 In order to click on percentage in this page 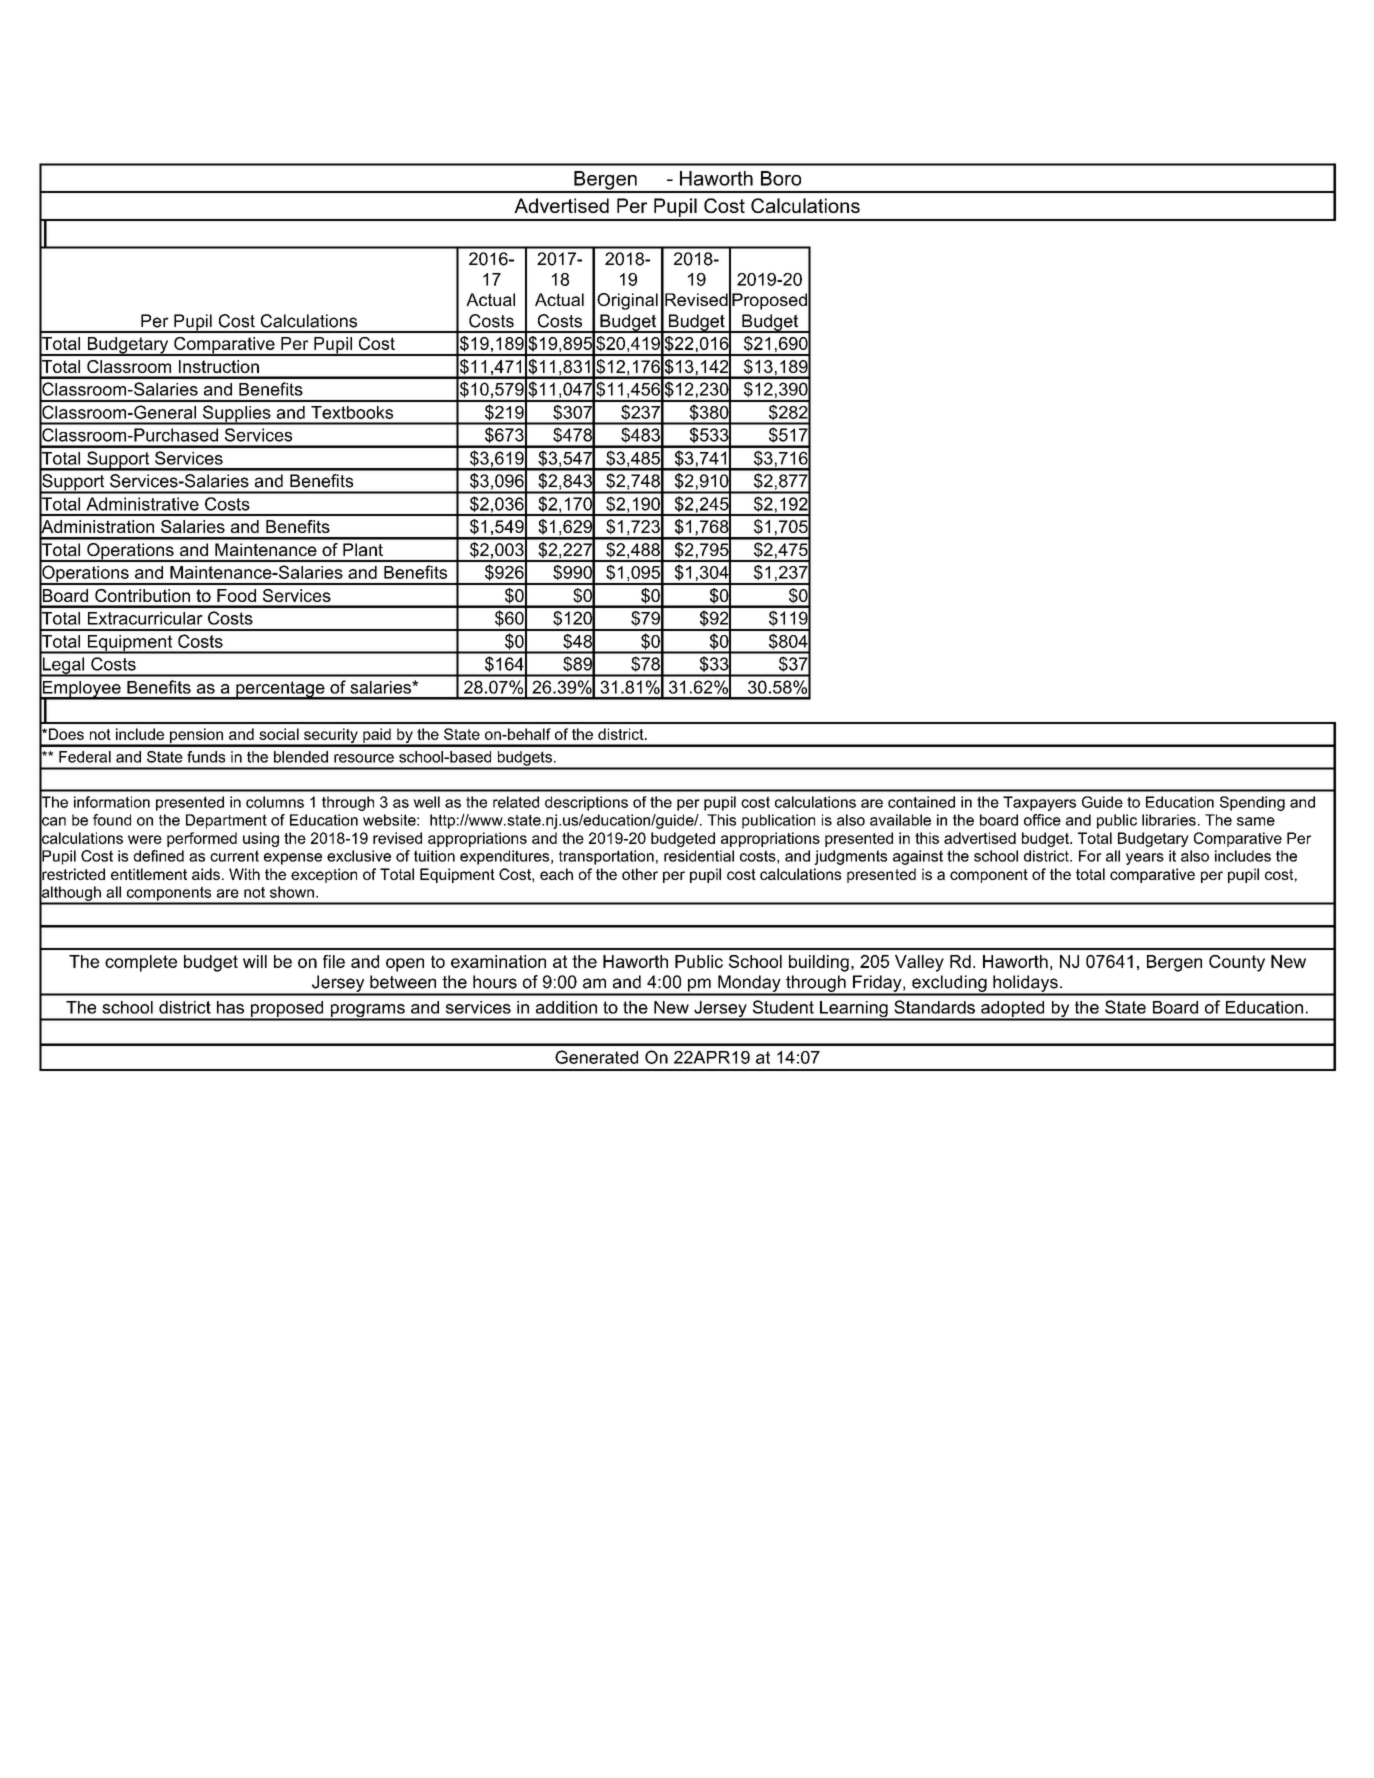, I will do `click(280, 690)`.
